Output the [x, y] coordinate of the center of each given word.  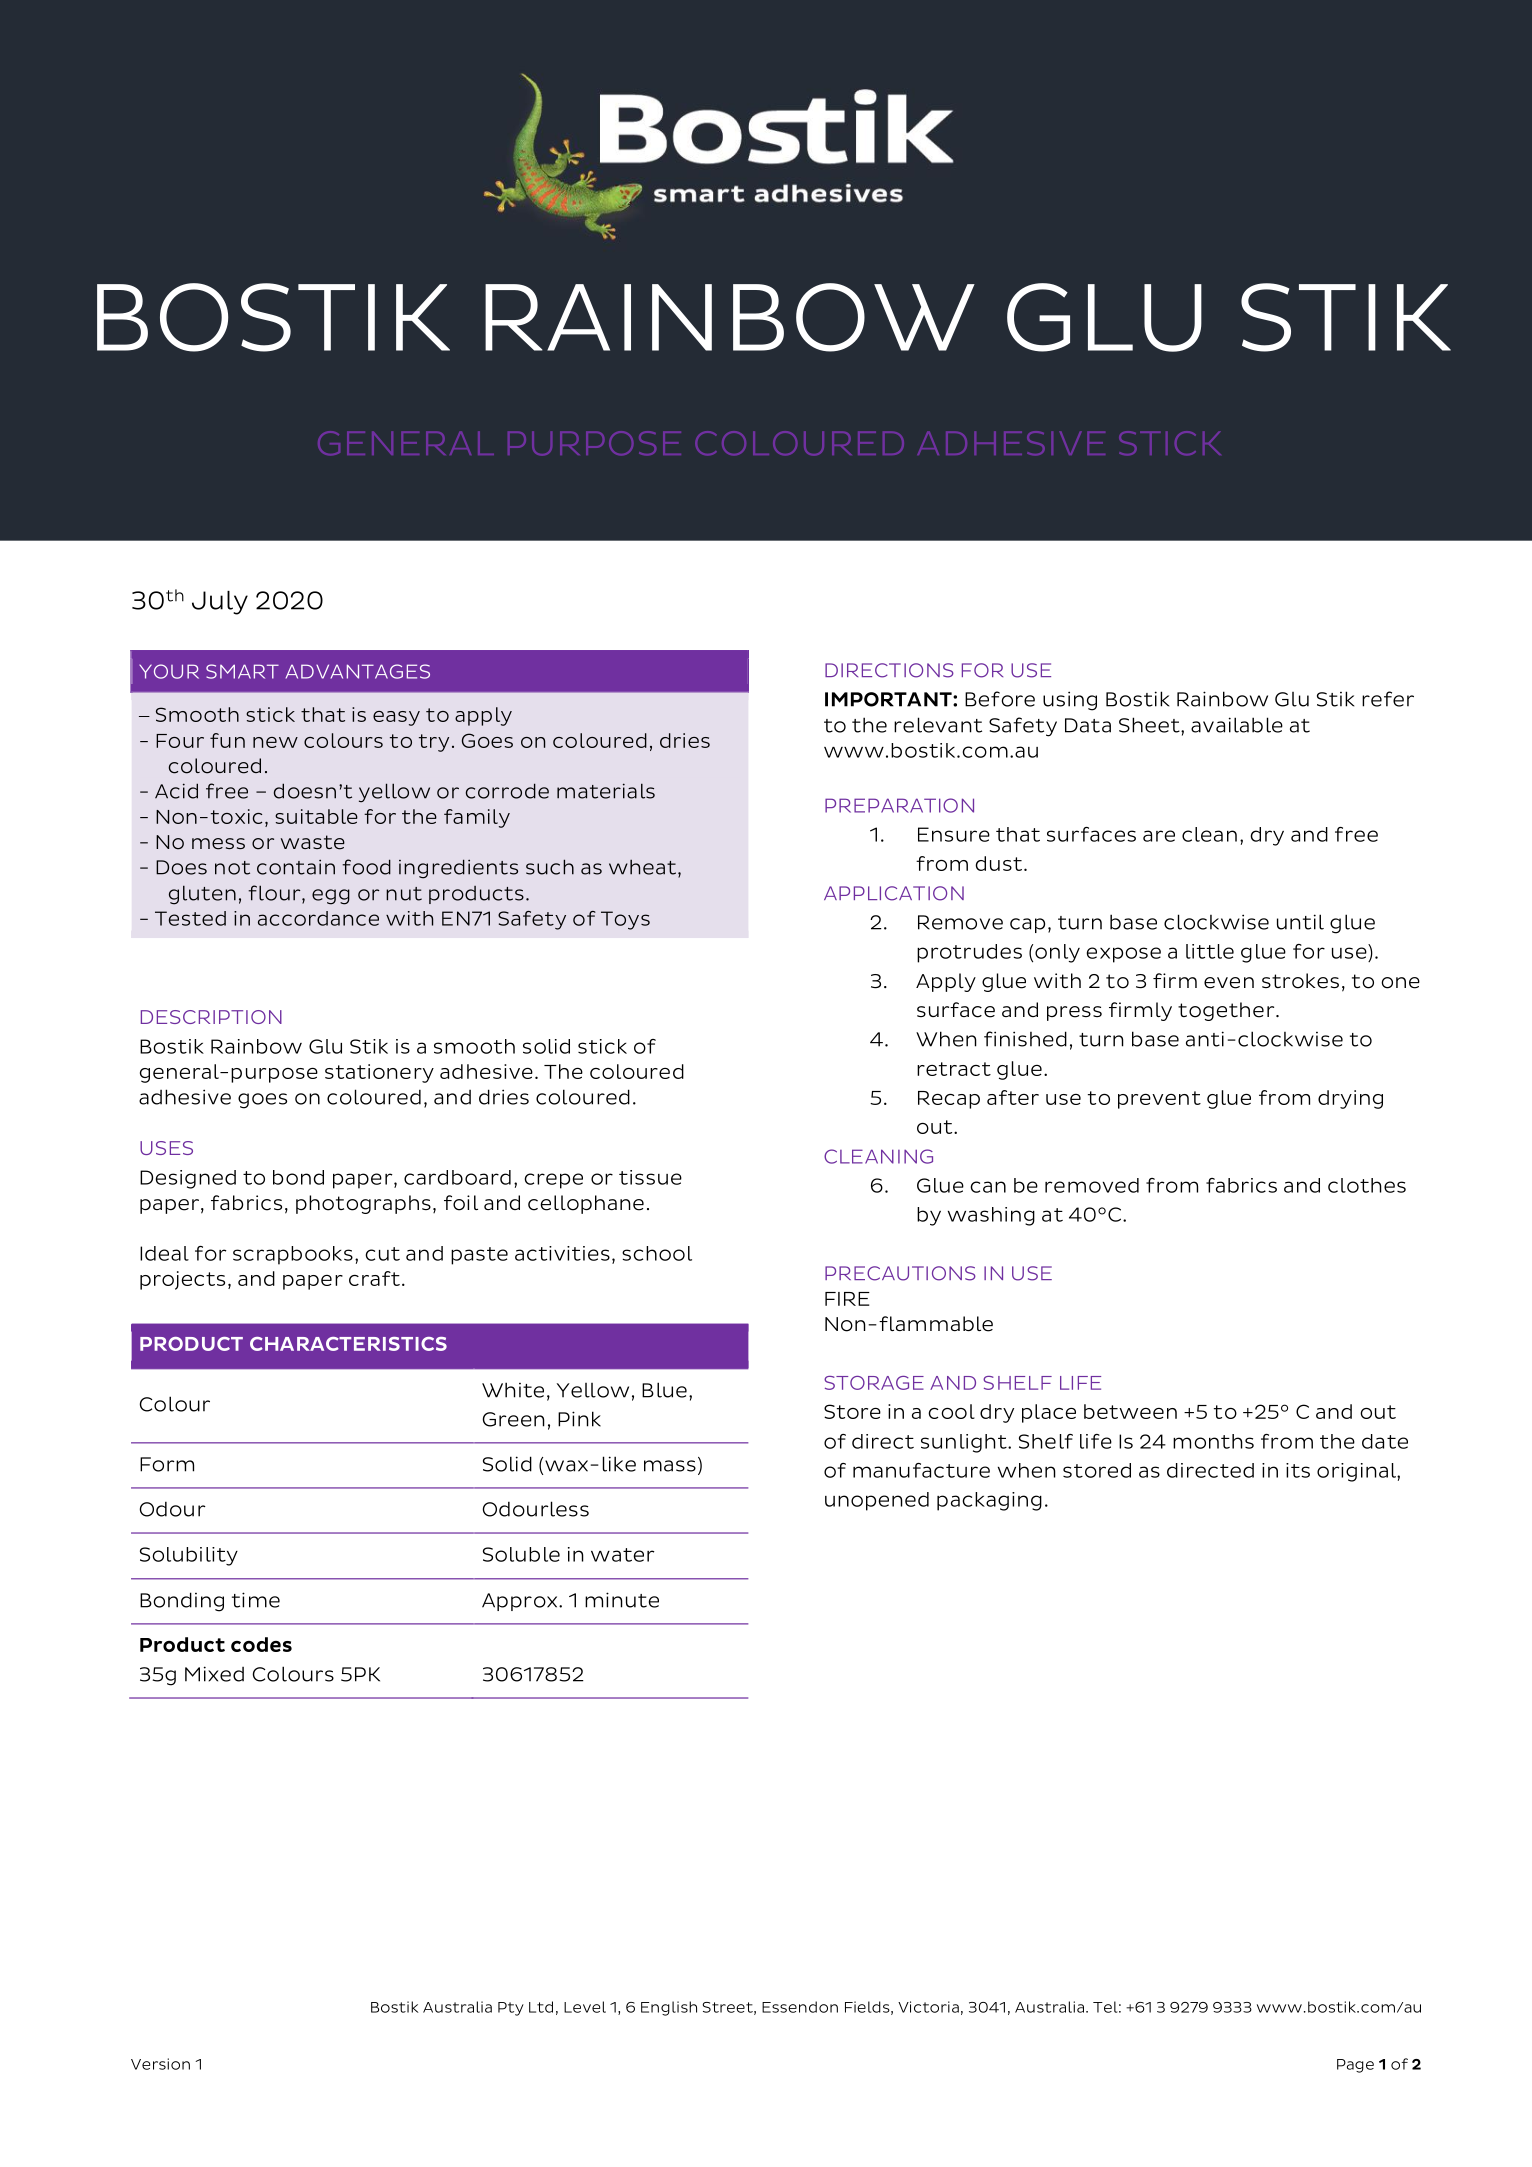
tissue [650, 1177]
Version [160, 2064]
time [256, 1600]
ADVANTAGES [358, 671]
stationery [379, 1073]
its [1298, 1470]
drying [1350, 1099]
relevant [938, 725]
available [1237, 725]
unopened [877, 1501]
